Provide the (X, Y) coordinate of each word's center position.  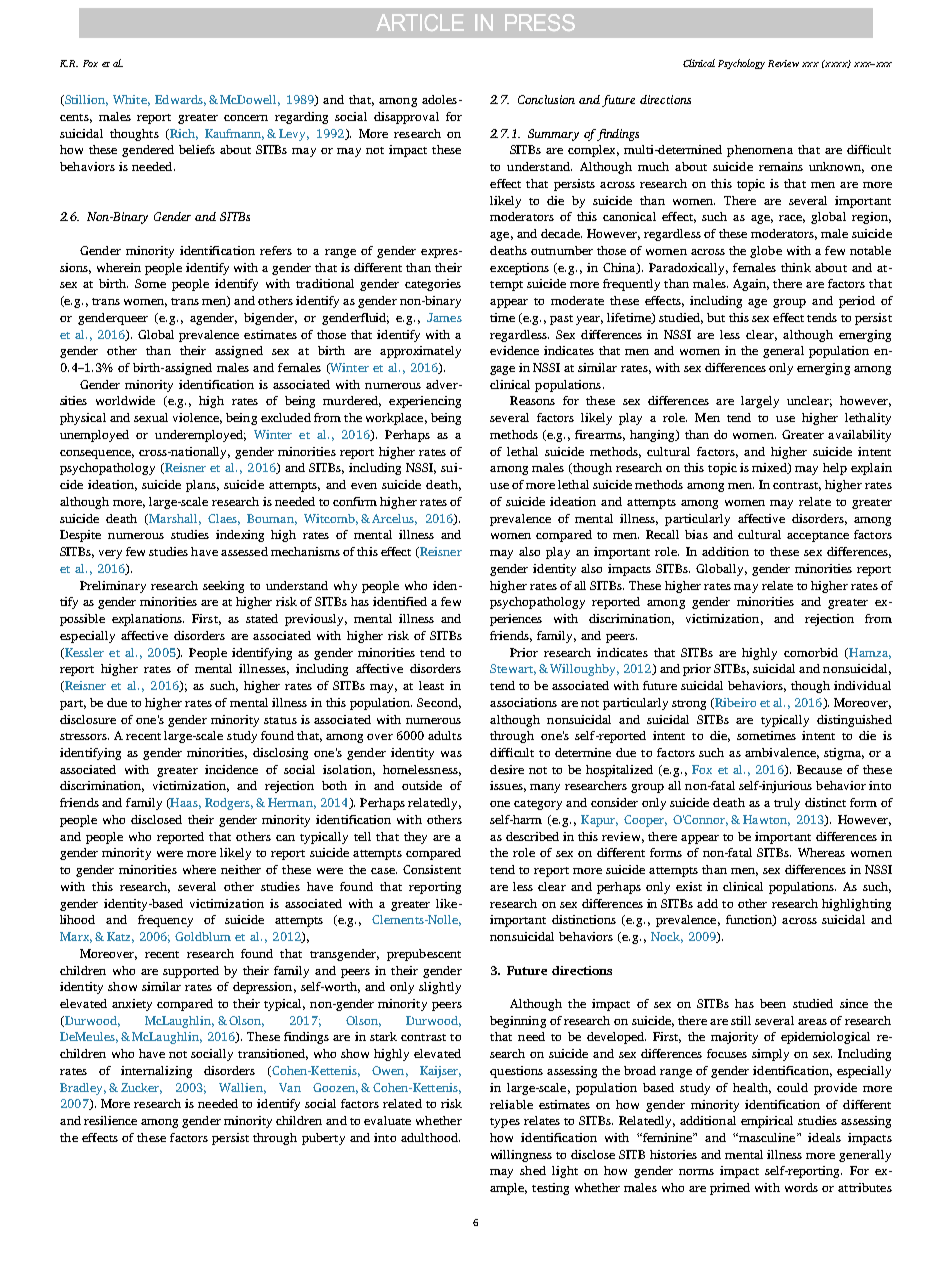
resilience (110, 1120)
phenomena (760, 151)
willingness (521, 1156)
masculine (767, 1137)
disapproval (406, 118)
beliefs (197, 149)
